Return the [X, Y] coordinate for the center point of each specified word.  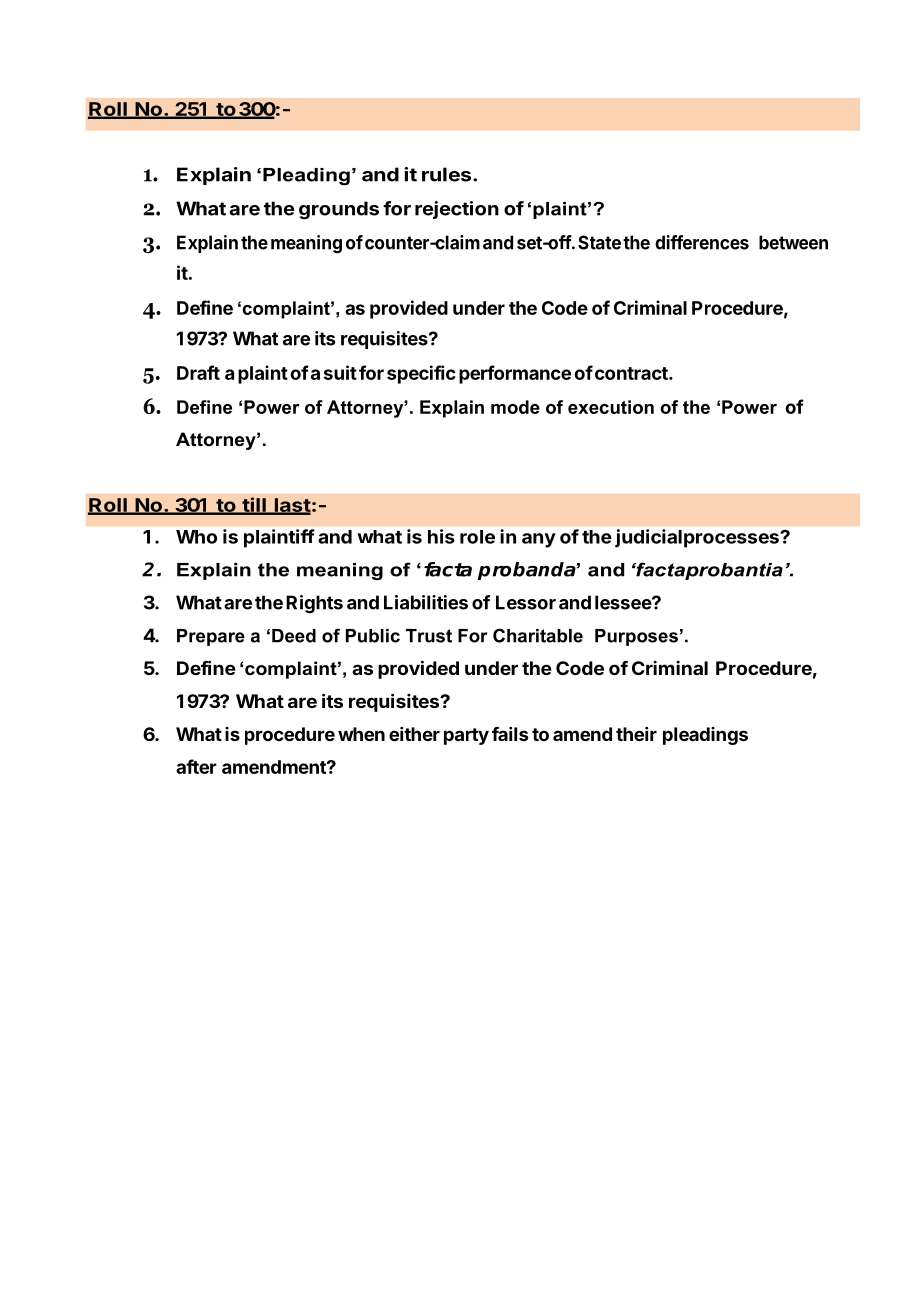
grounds [339, 210]
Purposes [636, 637]
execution [611, 407]
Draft [198, 372]
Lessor [526, 602]
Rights [314, 604]
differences [702, 242]
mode [515, 407]
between [793, 242]
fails [510, 734]
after [196, 766]
